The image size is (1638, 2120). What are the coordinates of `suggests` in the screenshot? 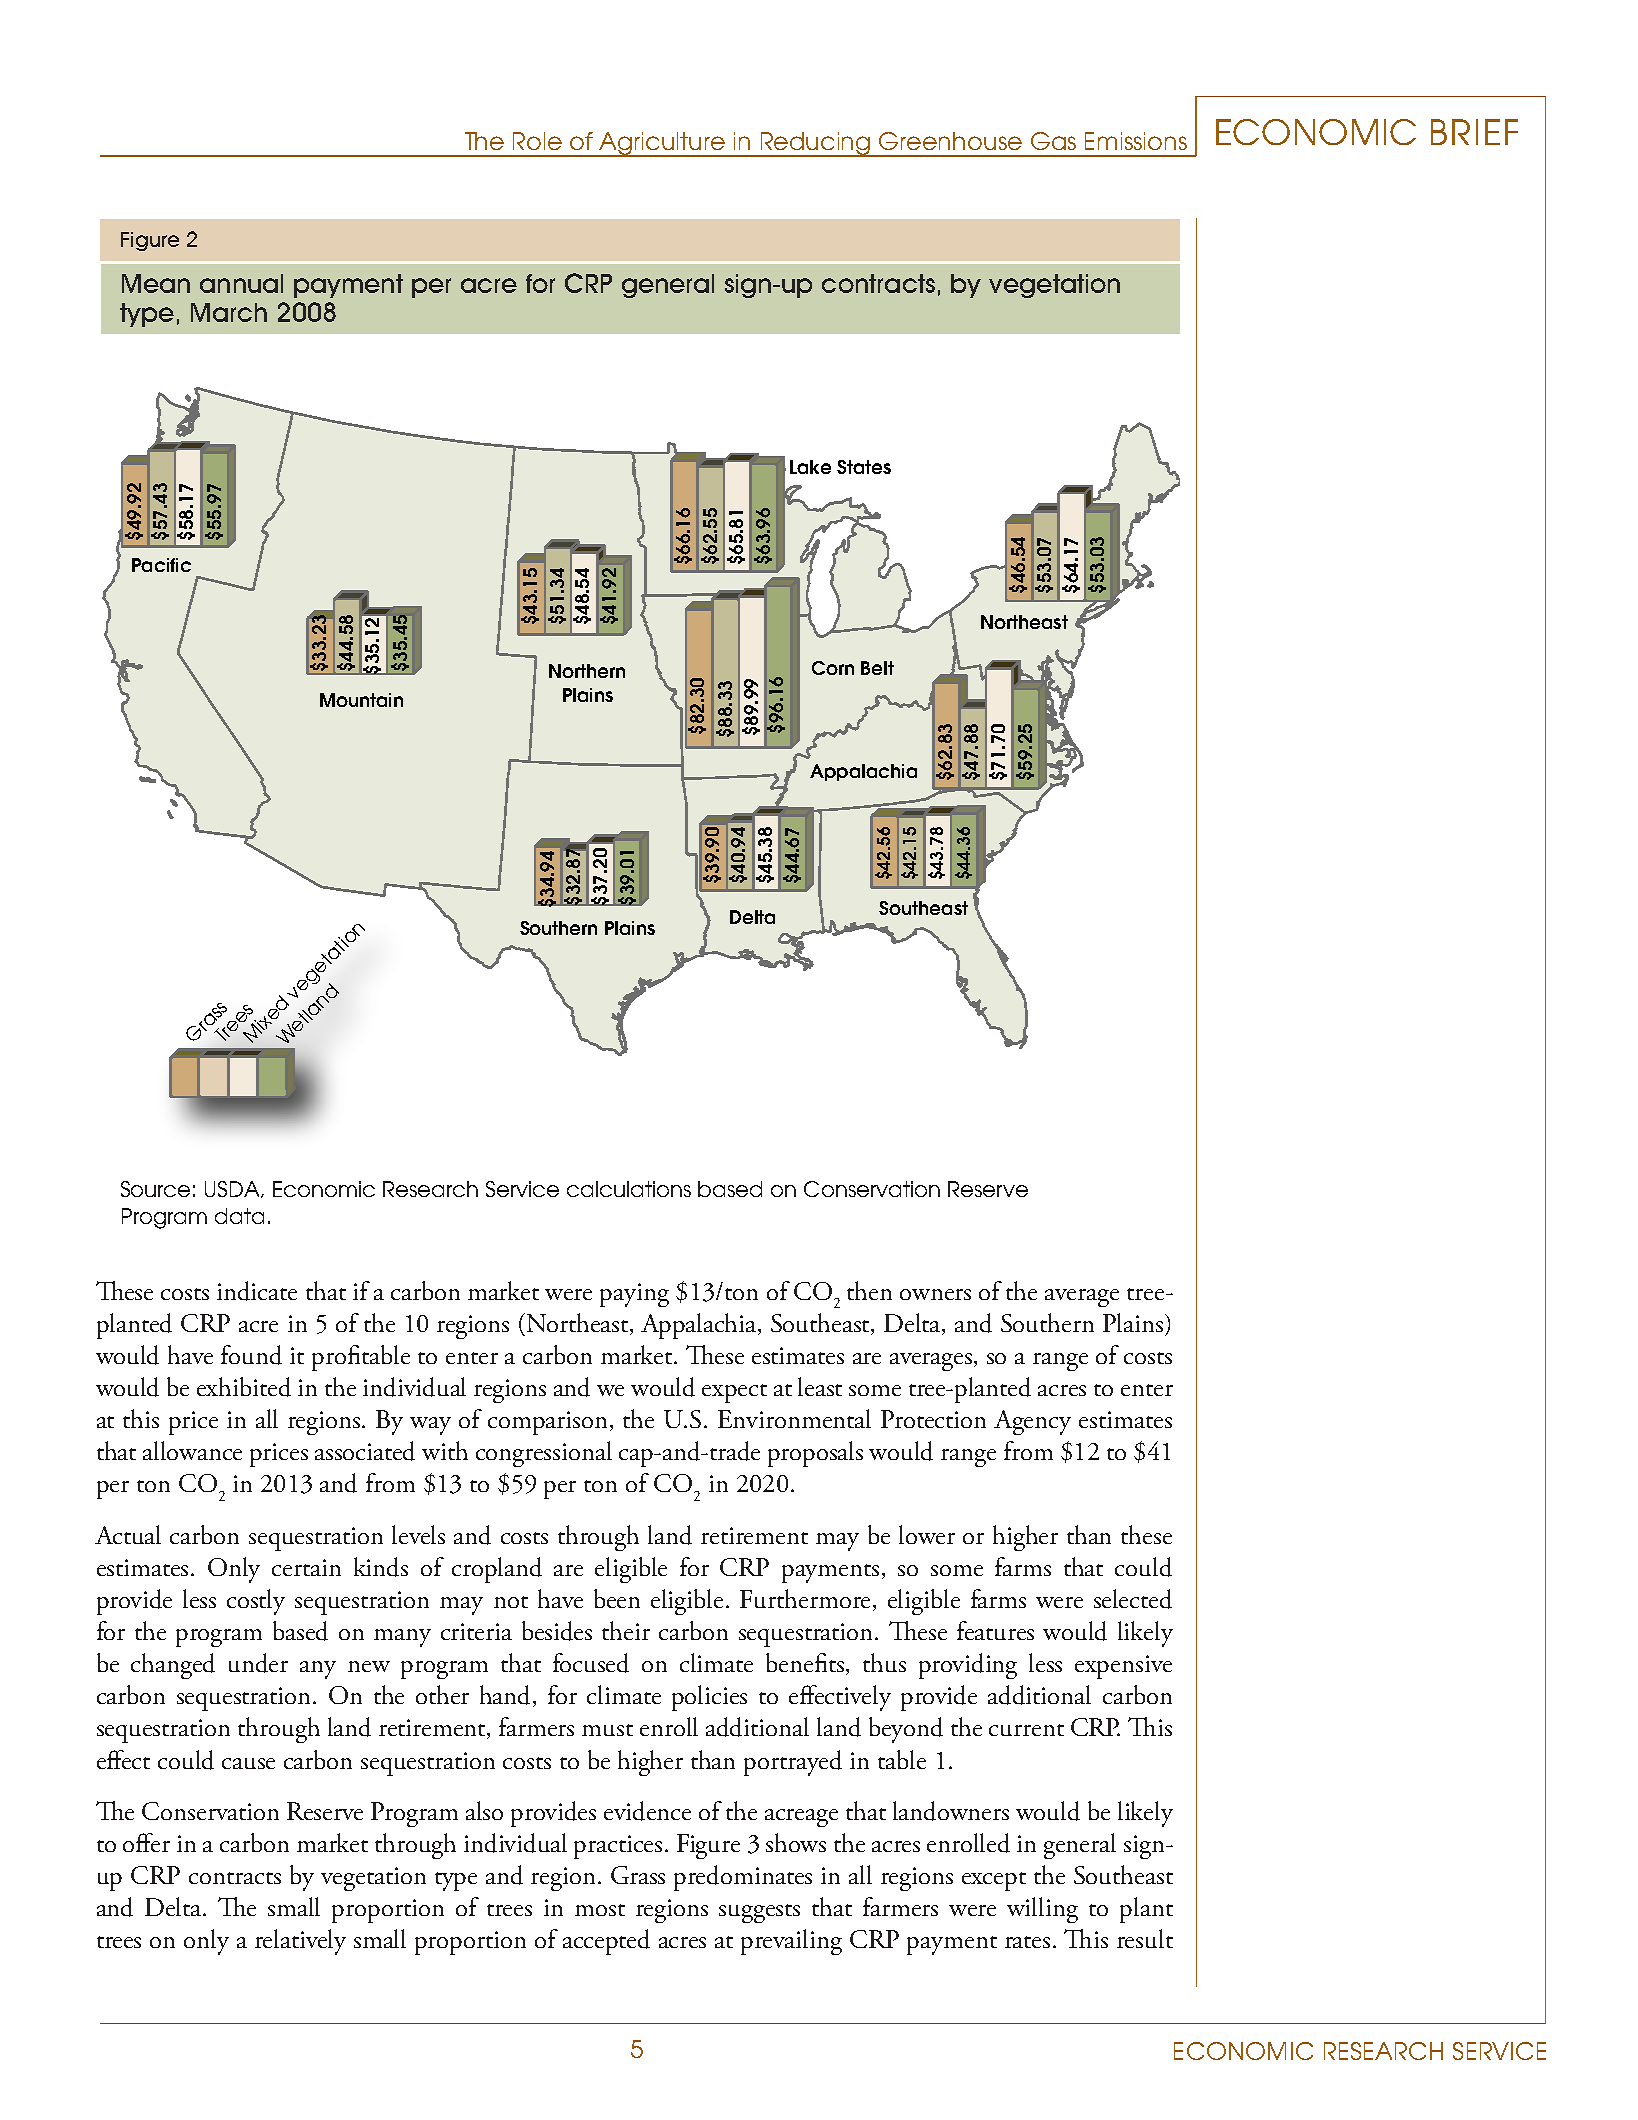 It's located at (759, 1913).
